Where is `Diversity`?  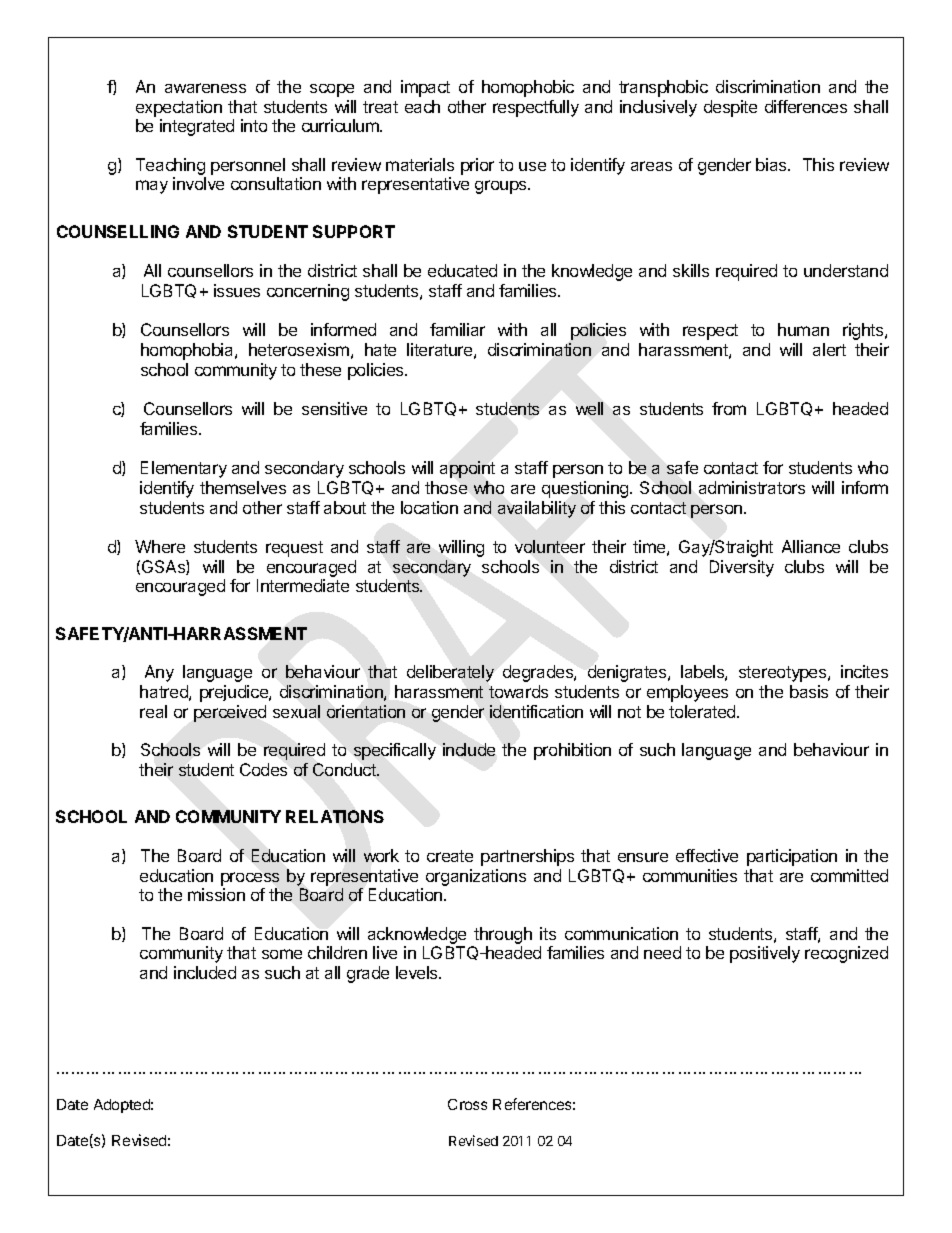
Diversity is located at coordinates (742, 568).
